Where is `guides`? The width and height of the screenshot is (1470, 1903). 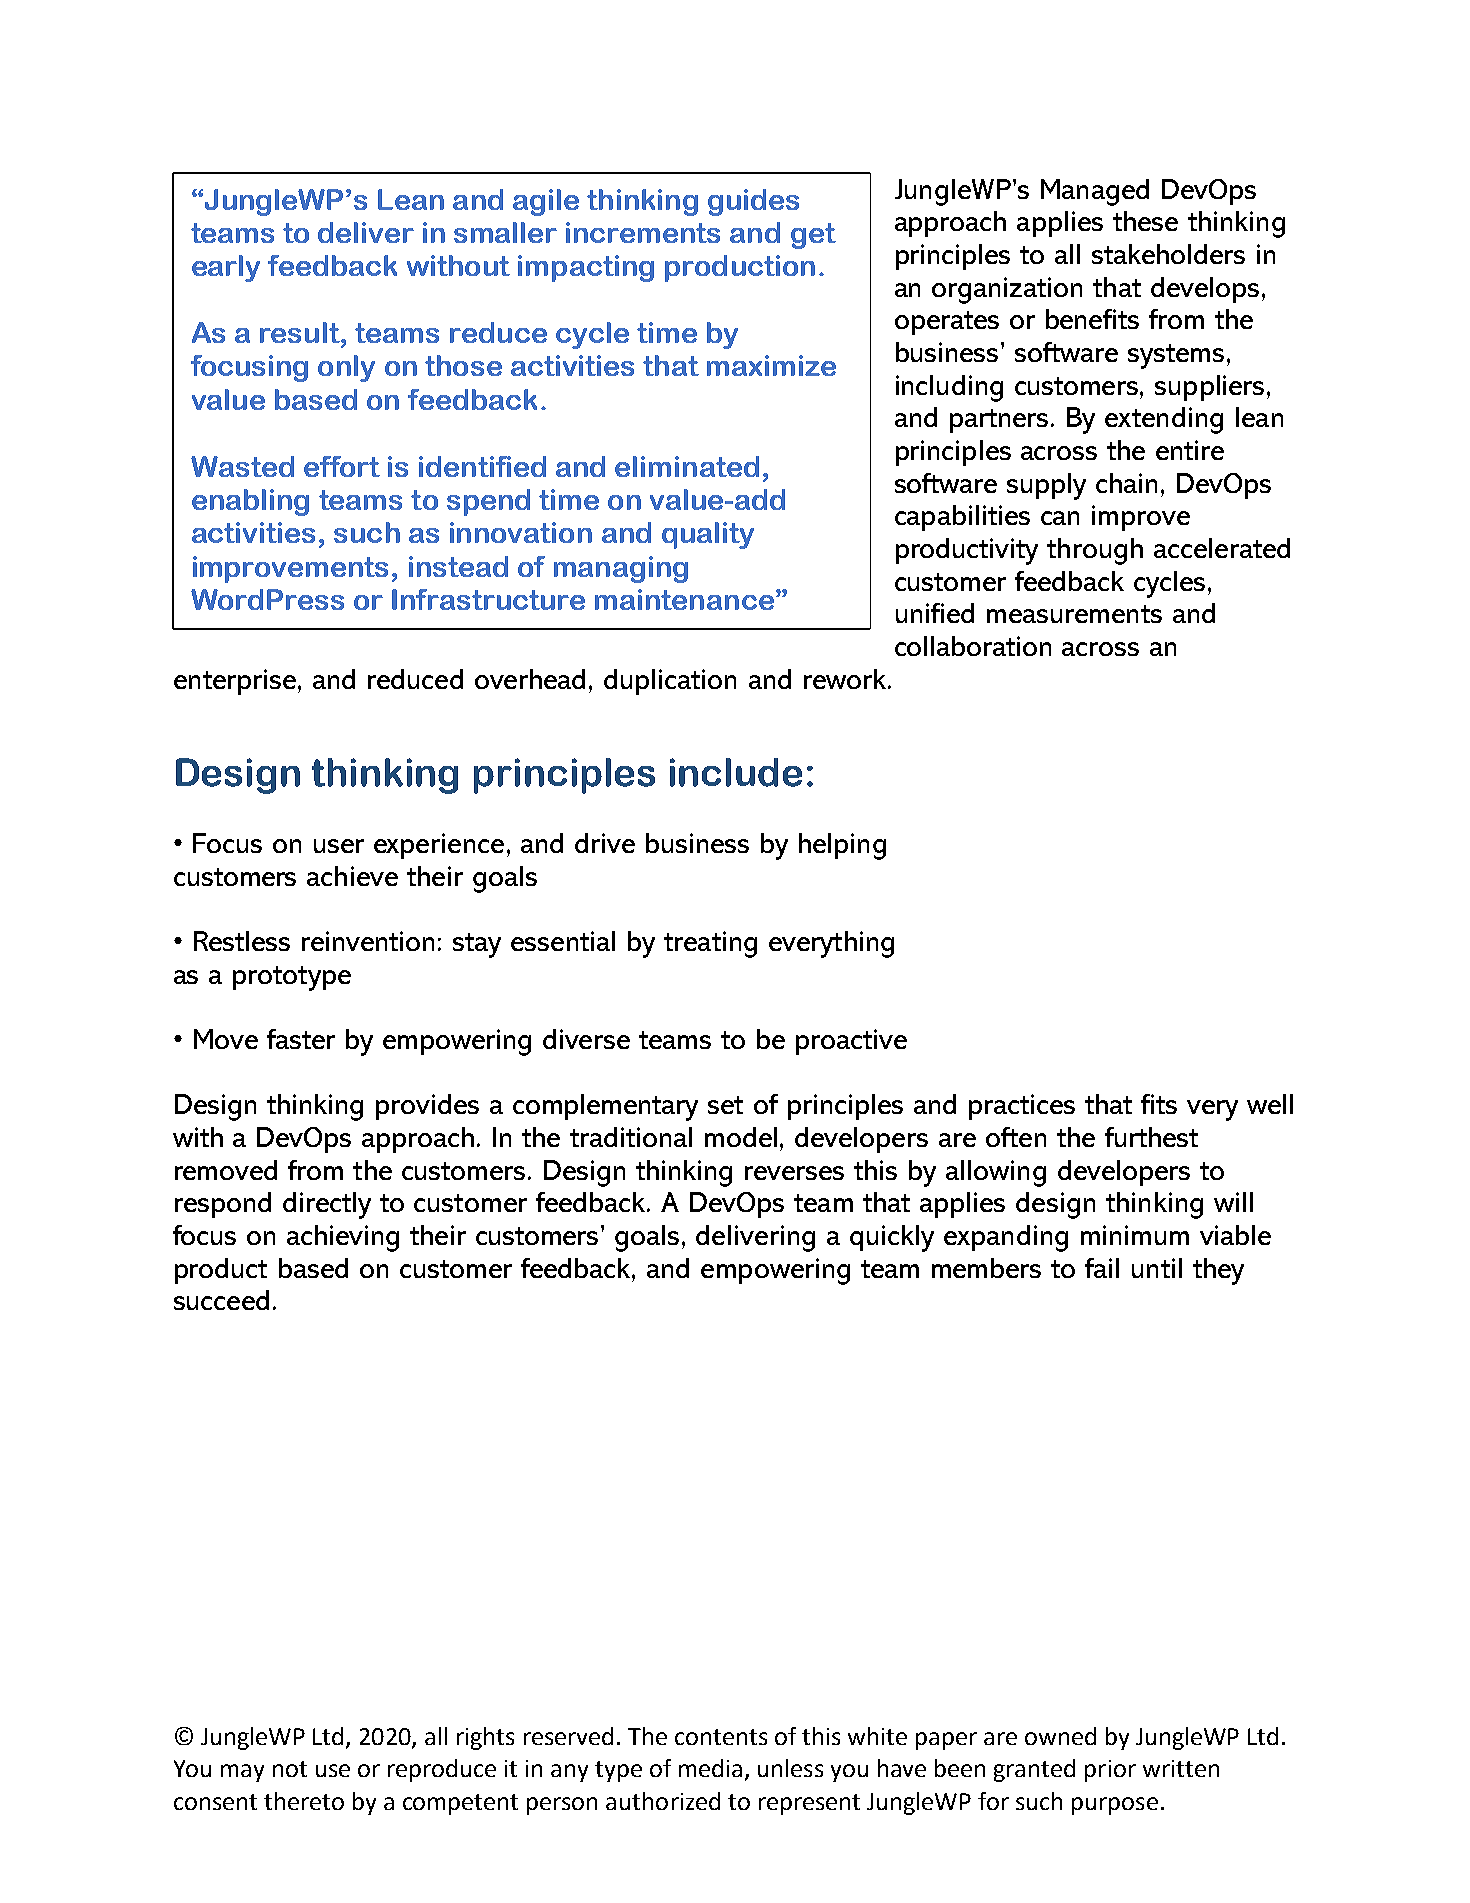 guides is located at coordinates (753, 202).
